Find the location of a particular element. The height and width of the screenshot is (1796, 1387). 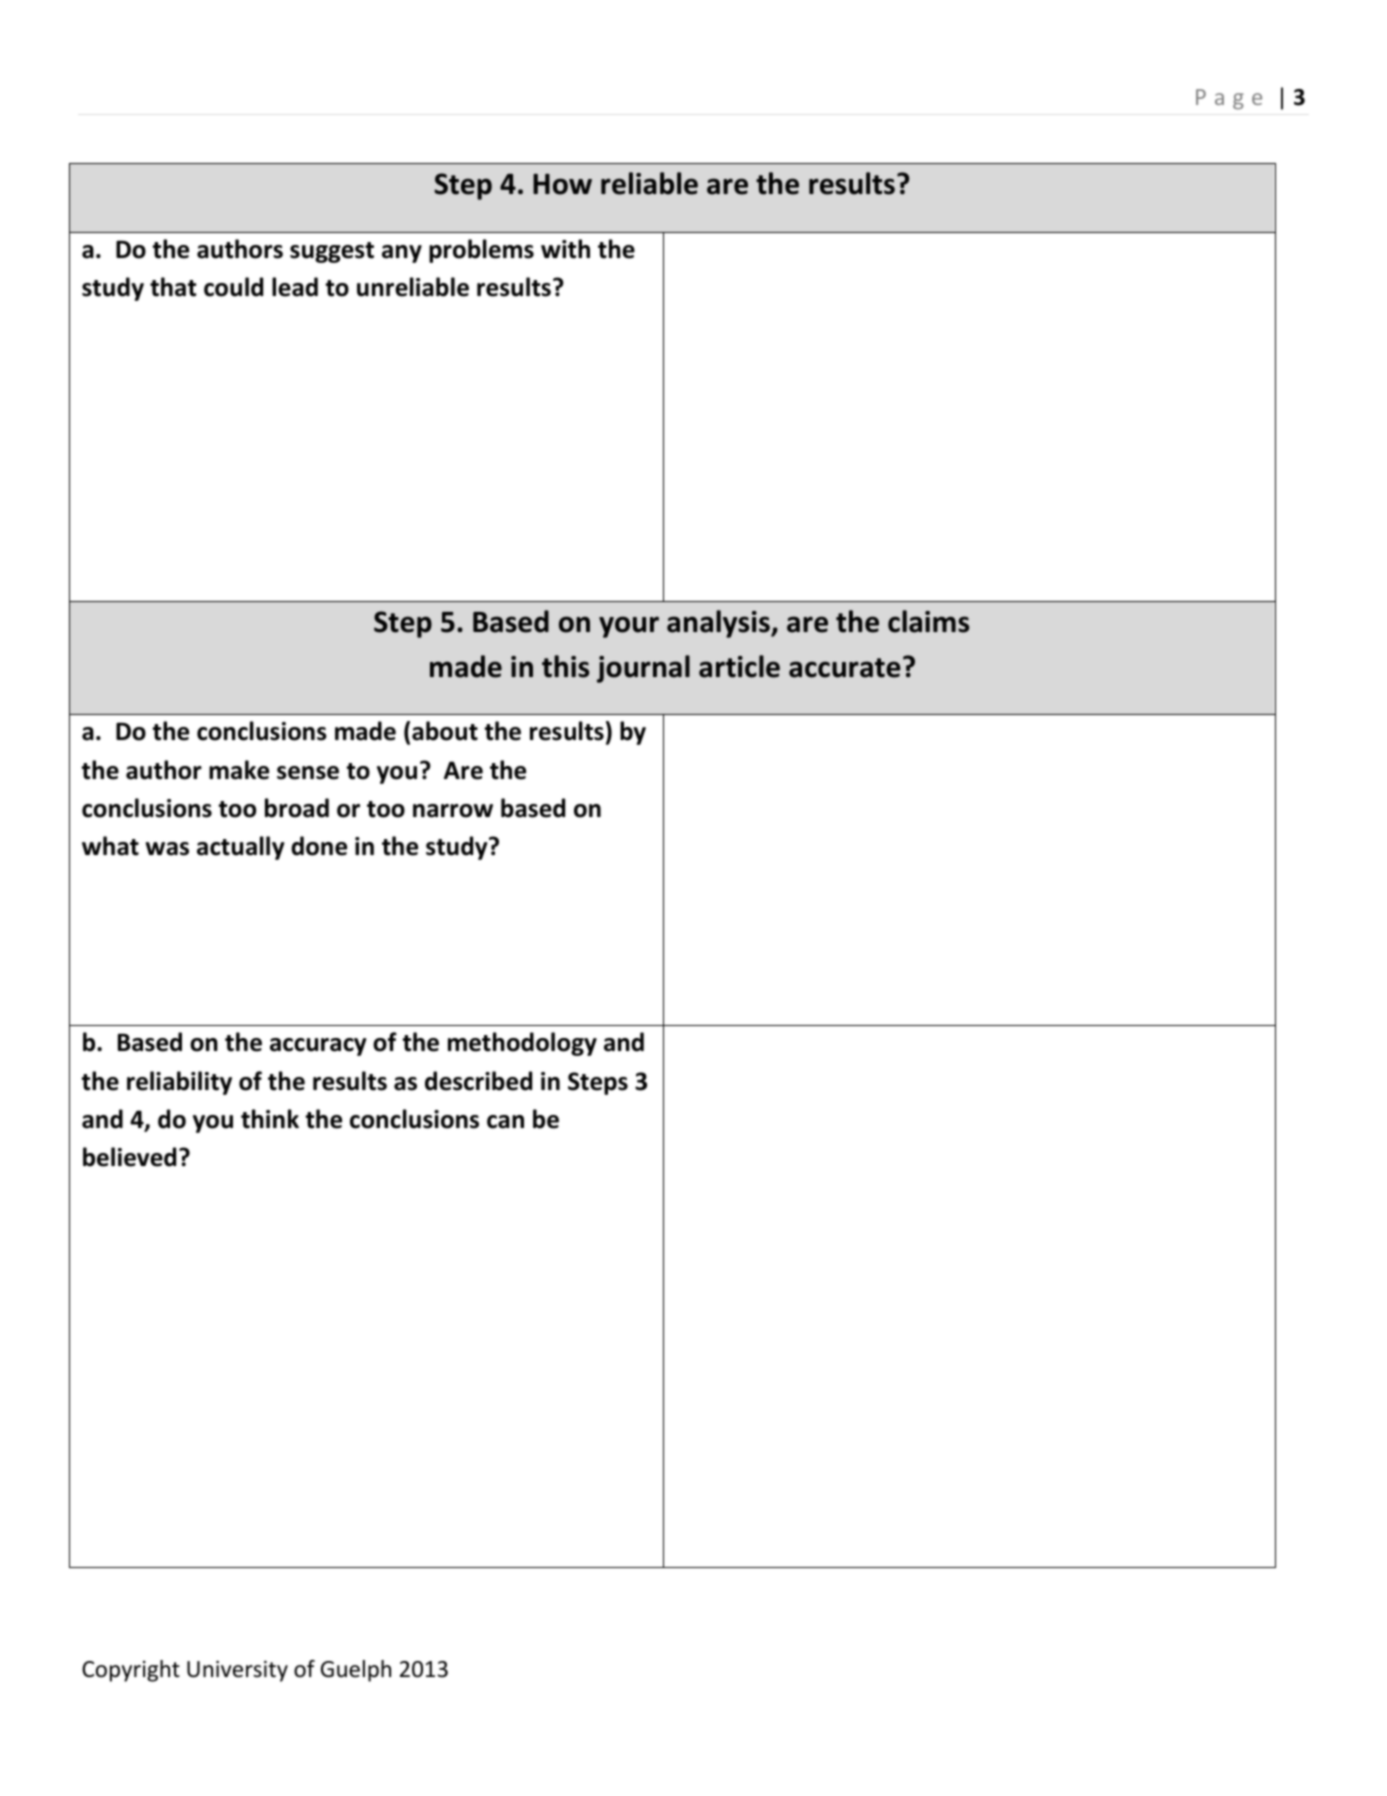

that is located at coordinates (173, 287).
